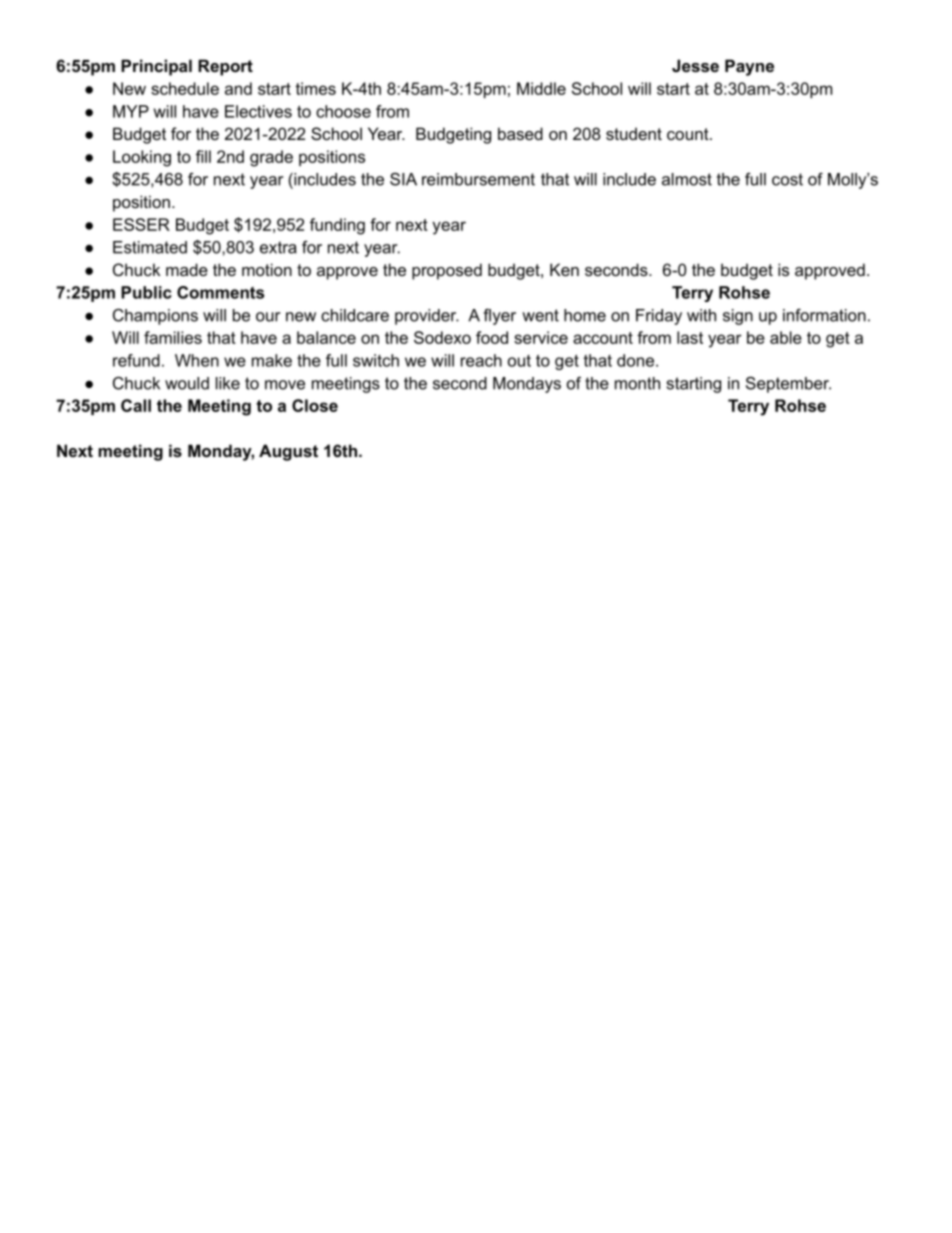 This image has width=952, height=1233. I want to click on made, so click(187, 269).
